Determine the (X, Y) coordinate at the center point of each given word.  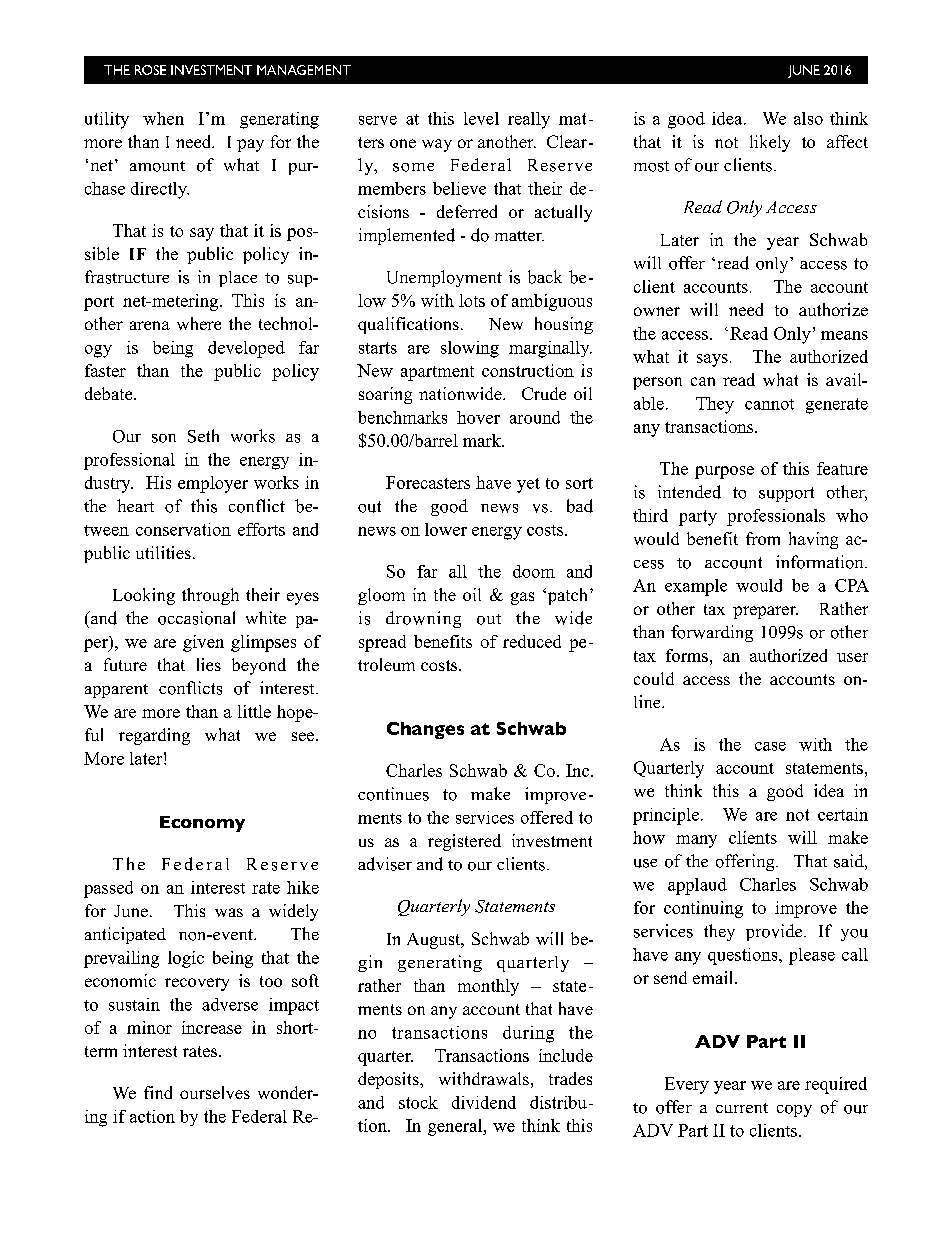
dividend (484, 1102)
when (163, 118)
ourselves (215, 1092)
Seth (203, 436)
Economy (202, 824)
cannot (769, 404)
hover (478, 417)
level (481, 118)
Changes (425, 730)
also (808, 118)
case (770, 746)
